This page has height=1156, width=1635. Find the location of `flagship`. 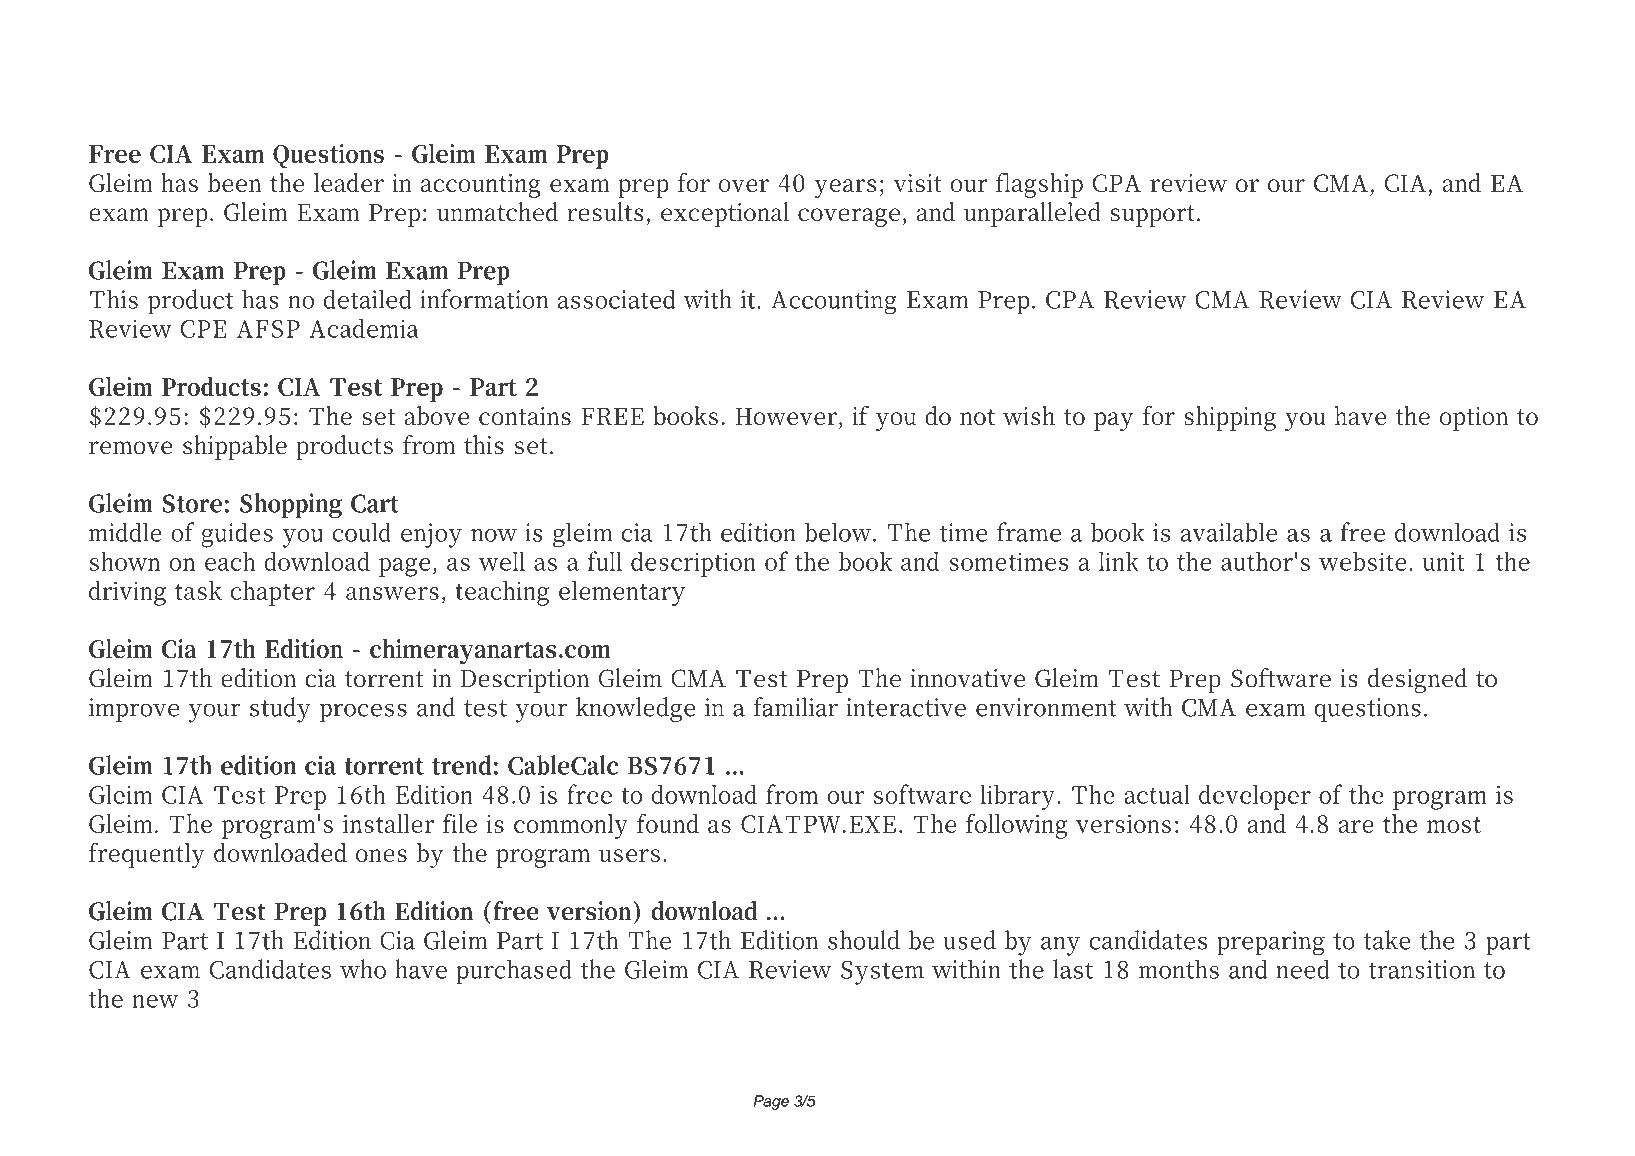

flagship is located at coordinates (1039, 185).
